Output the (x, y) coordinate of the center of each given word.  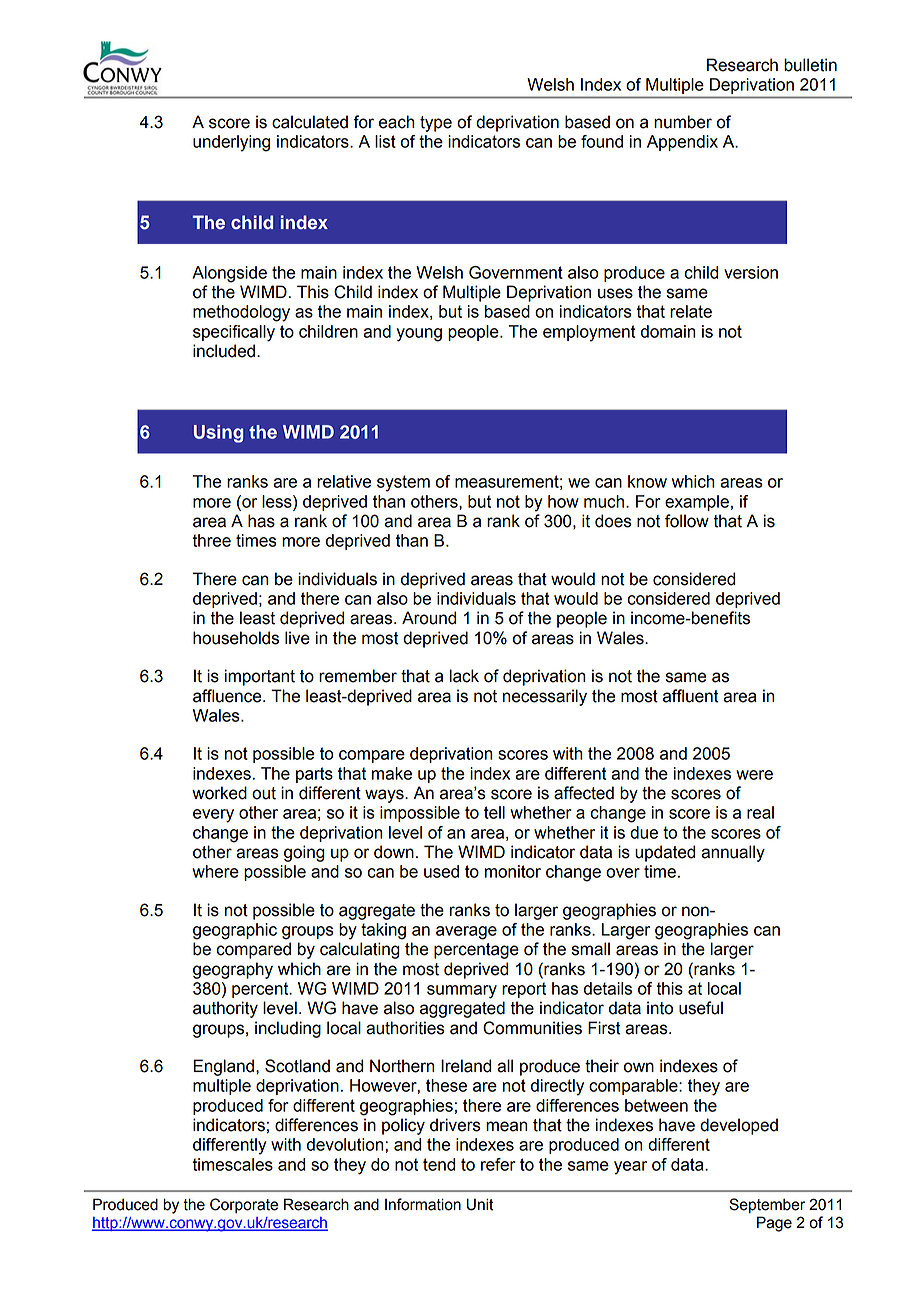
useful (701, 1008)
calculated (310, 122)
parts (314, 775)
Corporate (244, 1206)
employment (589, 333)
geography (233, 970)
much (604, 501)
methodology (241, 313)
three (211, 540)
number (683, 122)
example (697, 503)
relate (691, 311)
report (524, 990)
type (436, 124)
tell (494, 812)
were (754, 775)
